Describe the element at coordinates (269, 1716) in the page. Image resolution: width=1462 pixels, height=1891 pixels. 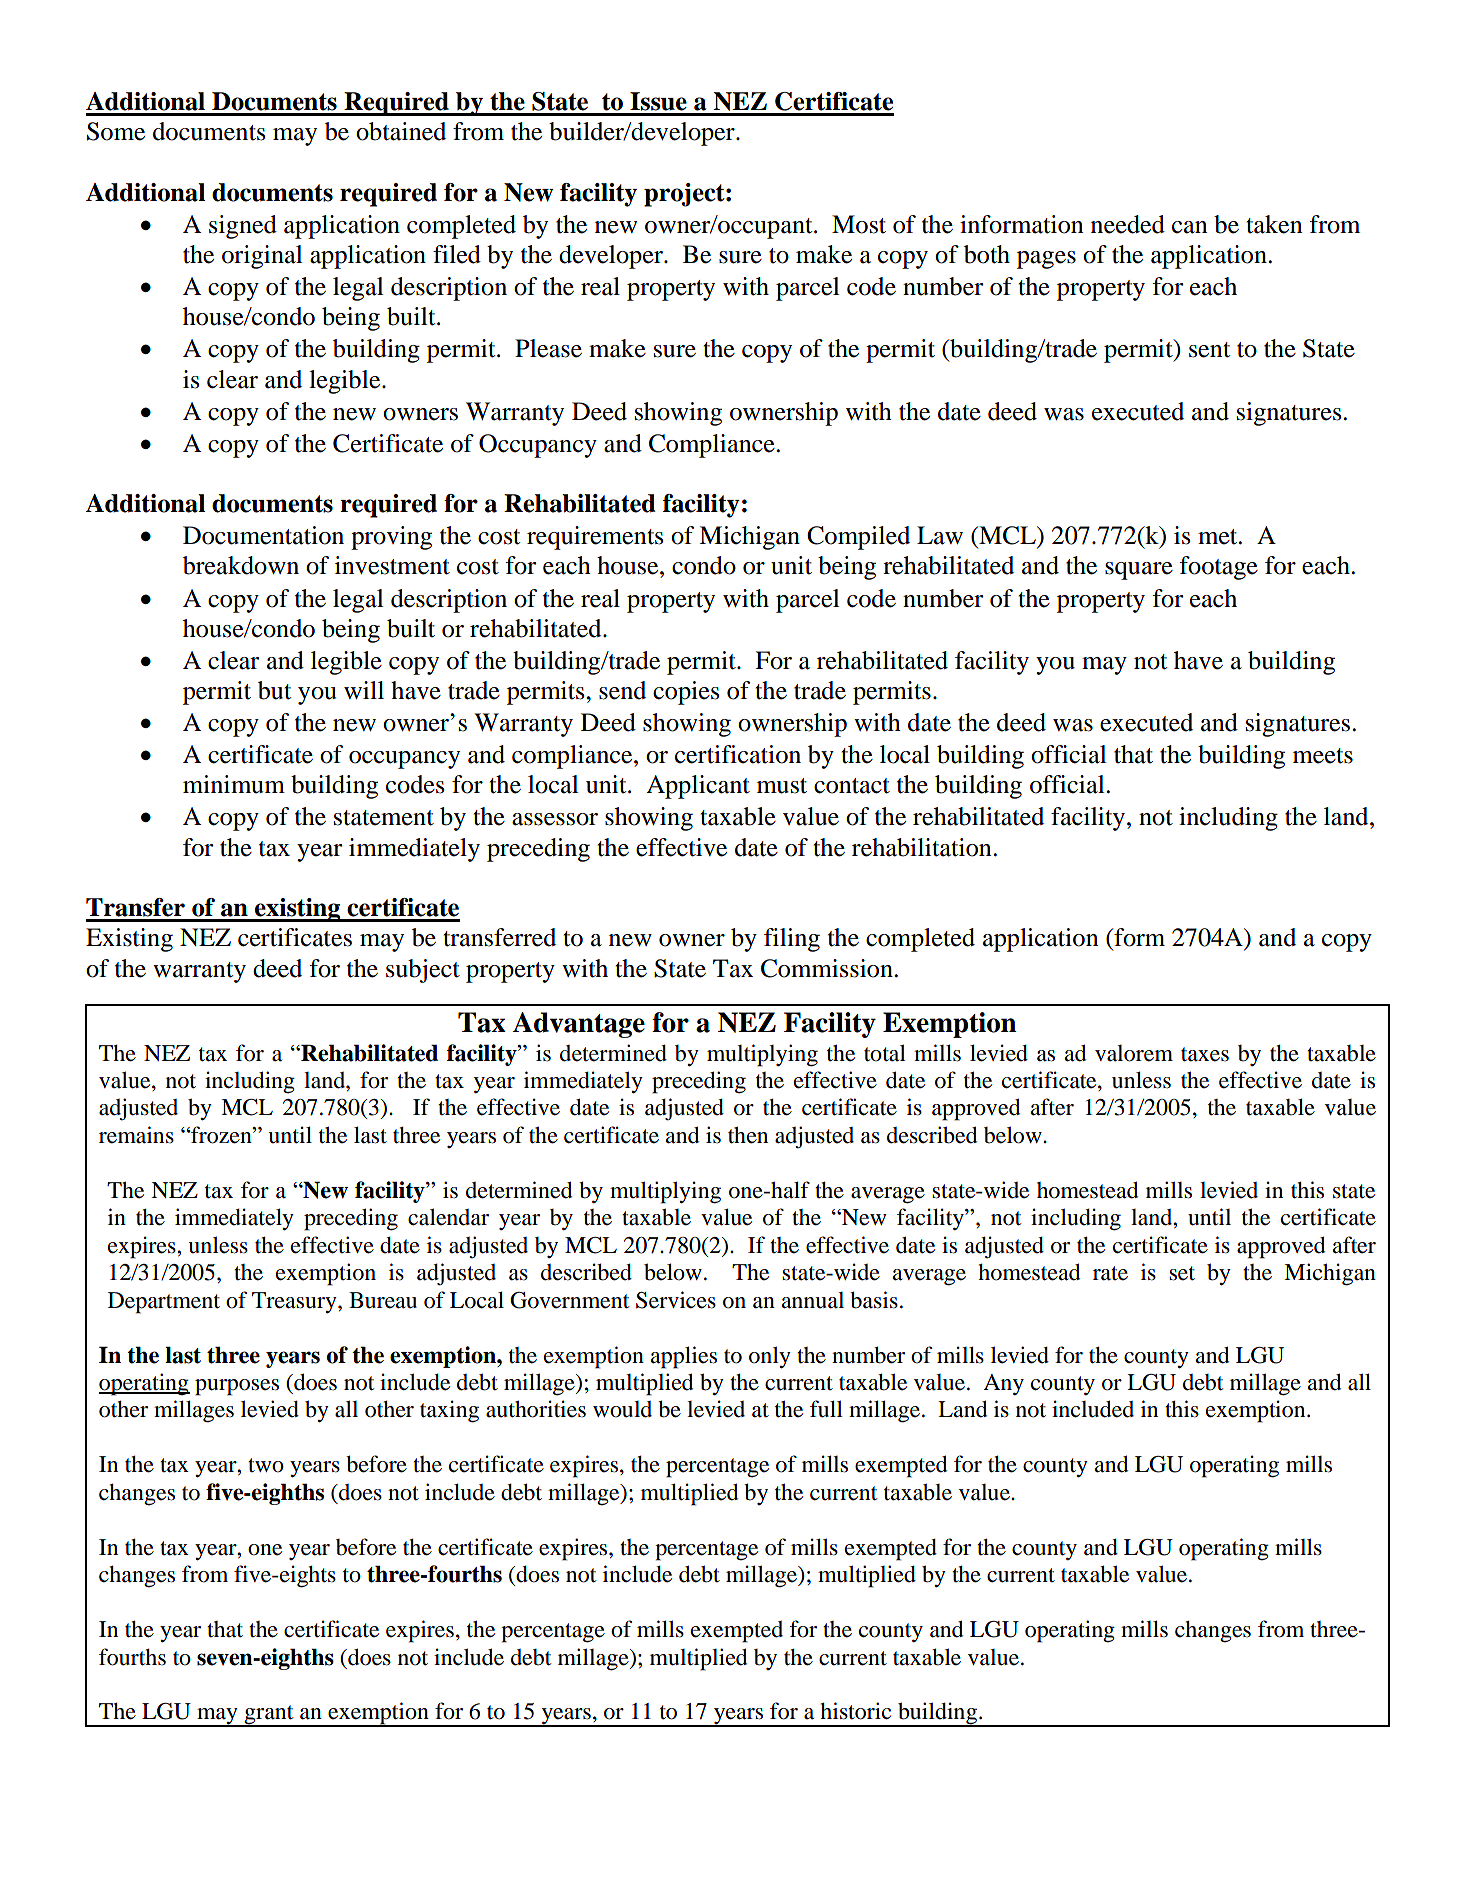
I see `grant` at that location.
